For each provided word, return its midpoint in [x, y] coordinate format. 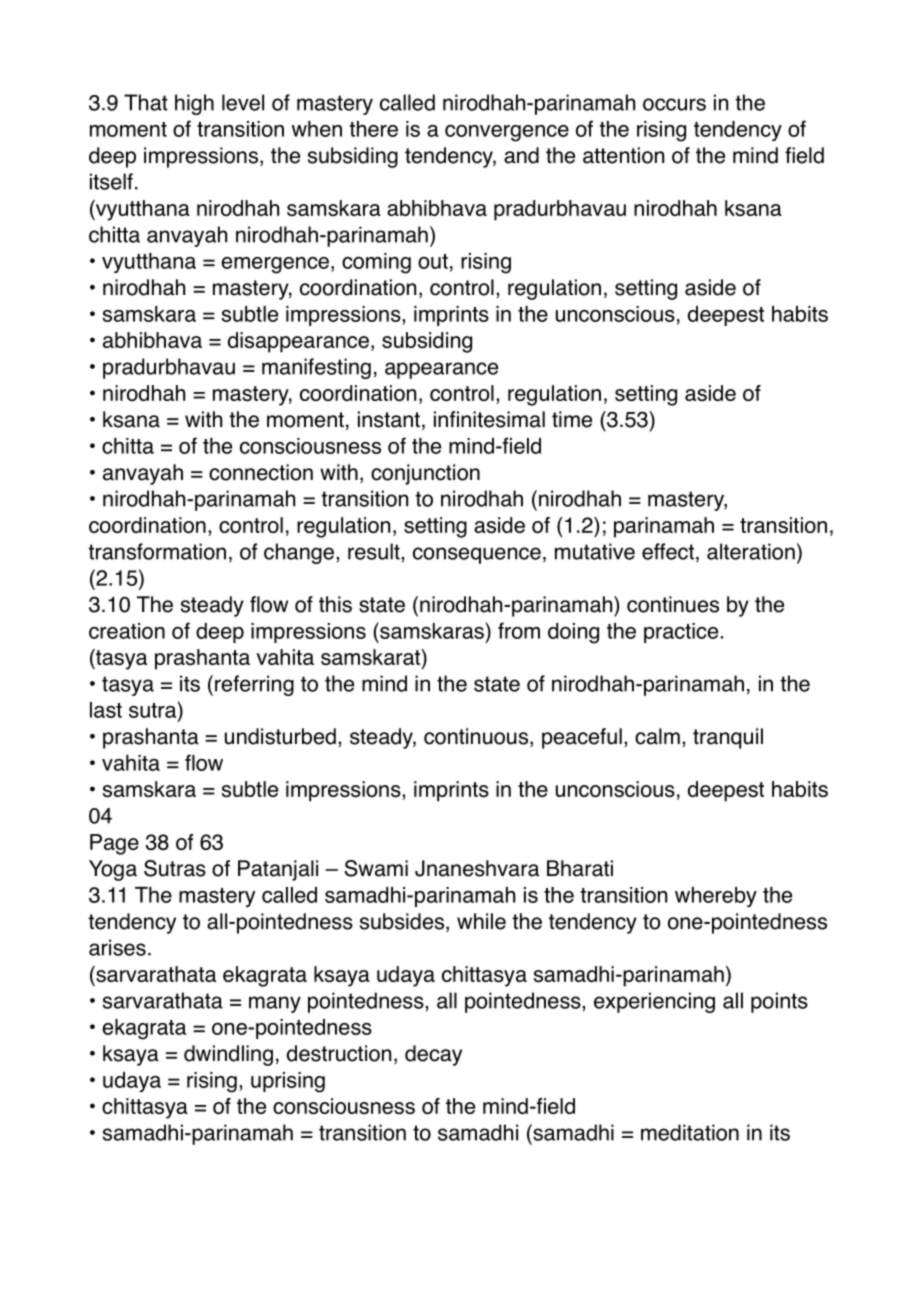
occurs [674, 104]
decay [433, 1055]
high [194, 104]
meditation [690, 1132]
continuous [476, 736]
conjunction [425, 474]
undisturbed [280, 736]
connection [261, 472]
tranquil [728, 738]
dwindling [228, 1055]
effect [668, 551]
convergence [507, 133]
